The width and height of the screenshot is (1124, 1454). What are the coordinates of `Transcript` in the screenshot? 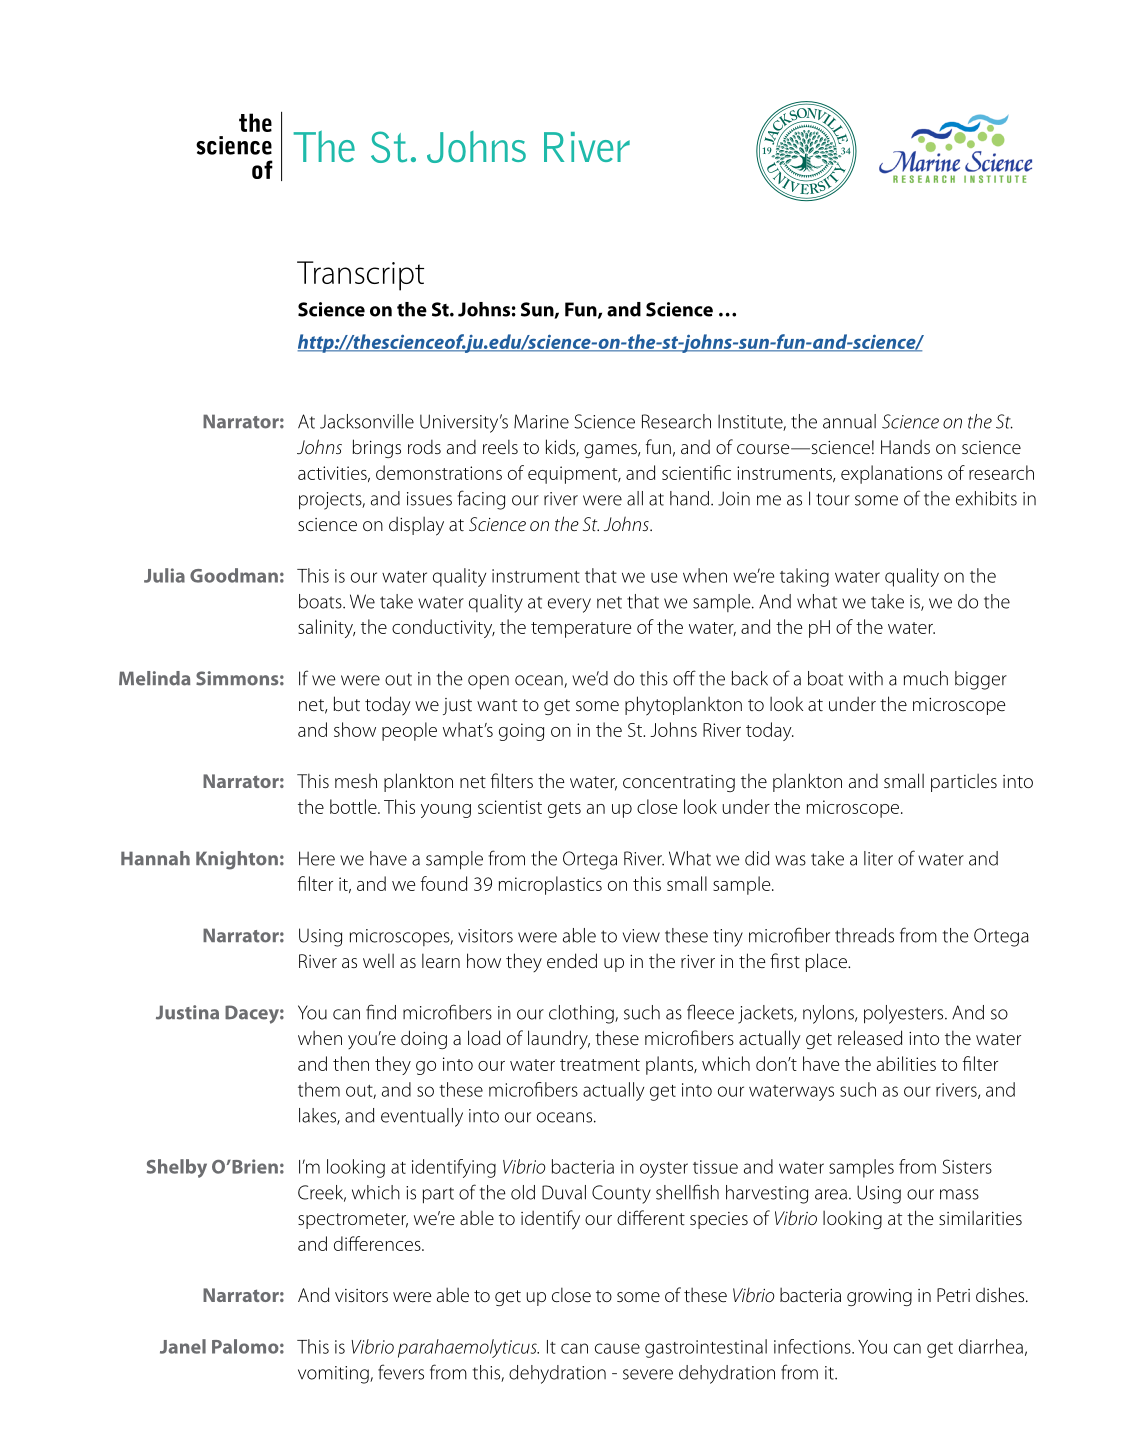 It's located at (360, 276).
